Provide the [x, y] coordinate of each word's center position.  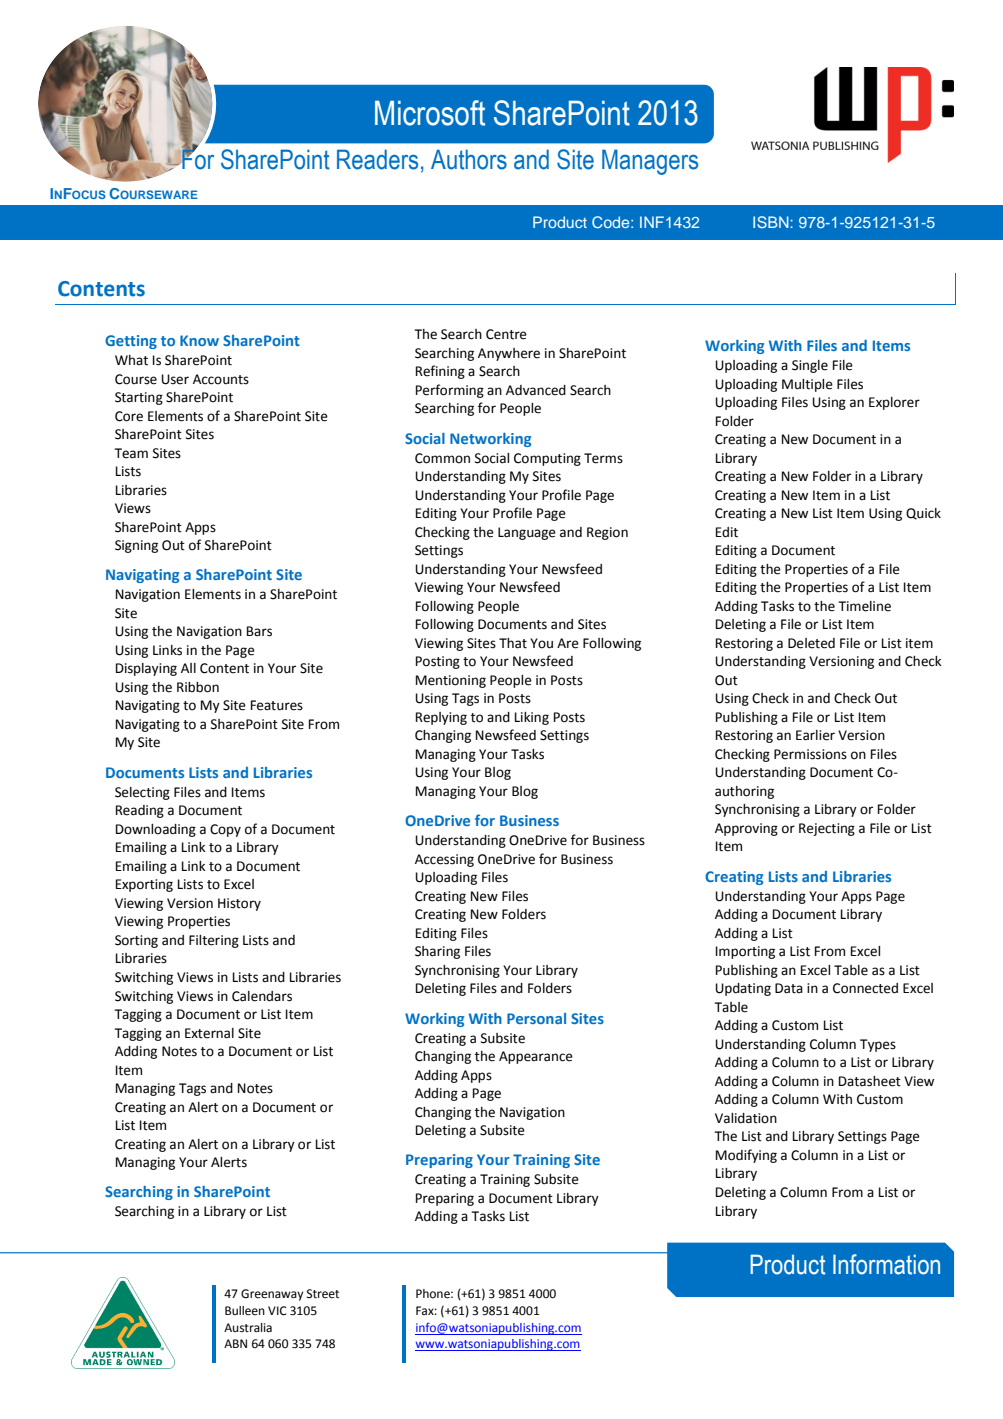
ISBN [772, 222]
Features [277, 705]
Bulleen [245, 1311]
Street [322, 1294]
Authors [469, 159]
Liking [532, 718]
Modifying [746, 1156]
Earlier [815, 735]
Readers [377, 159]
